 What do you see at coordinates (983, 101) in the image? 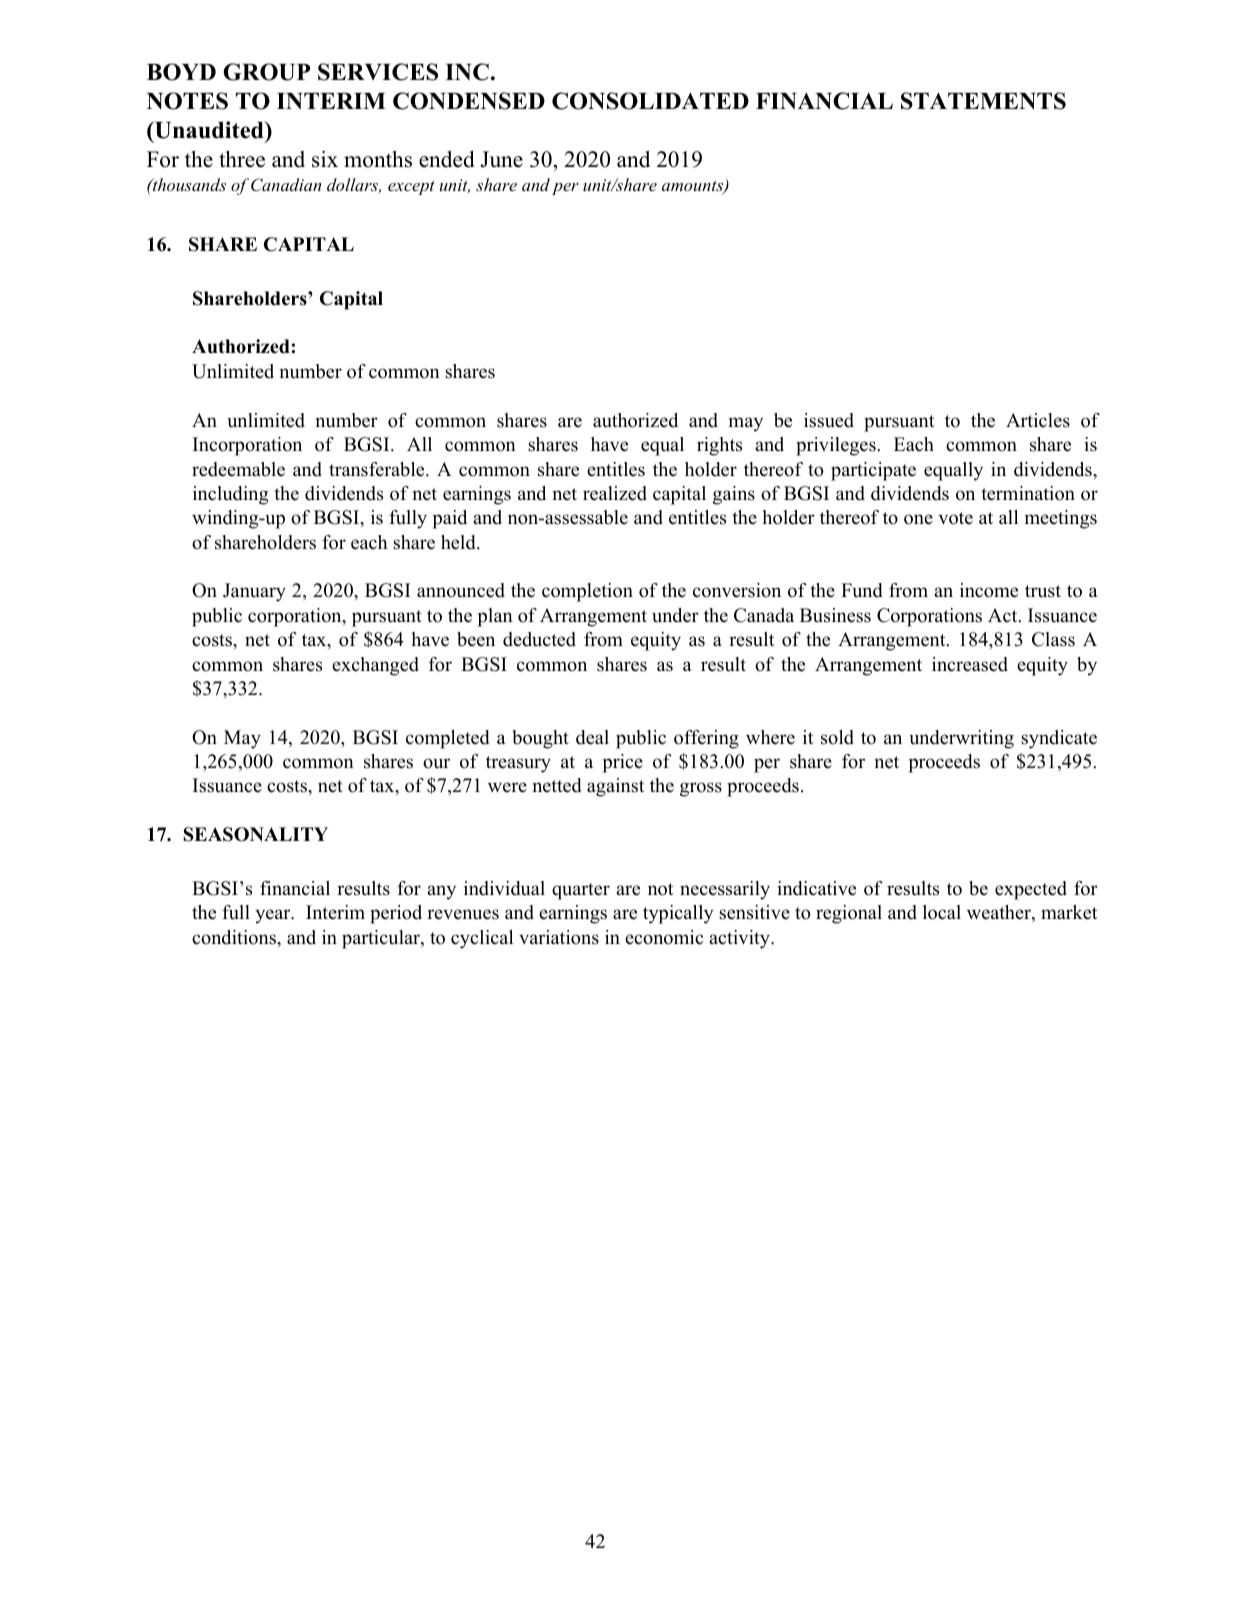
I see `STATEMENTS` at bounding box center [983, 101].
